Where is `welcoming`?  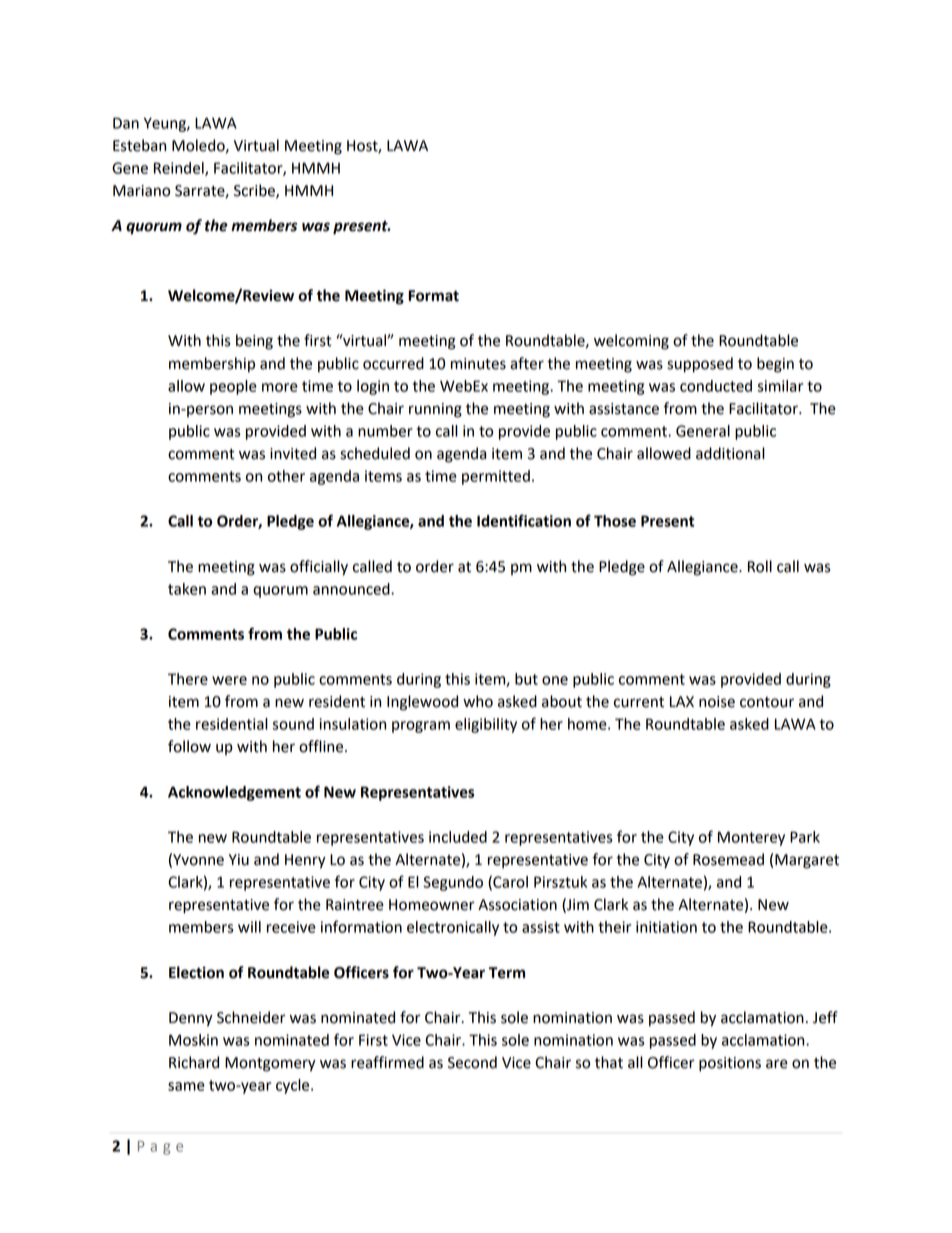
welcoming is located at coordinates (631, 342).
